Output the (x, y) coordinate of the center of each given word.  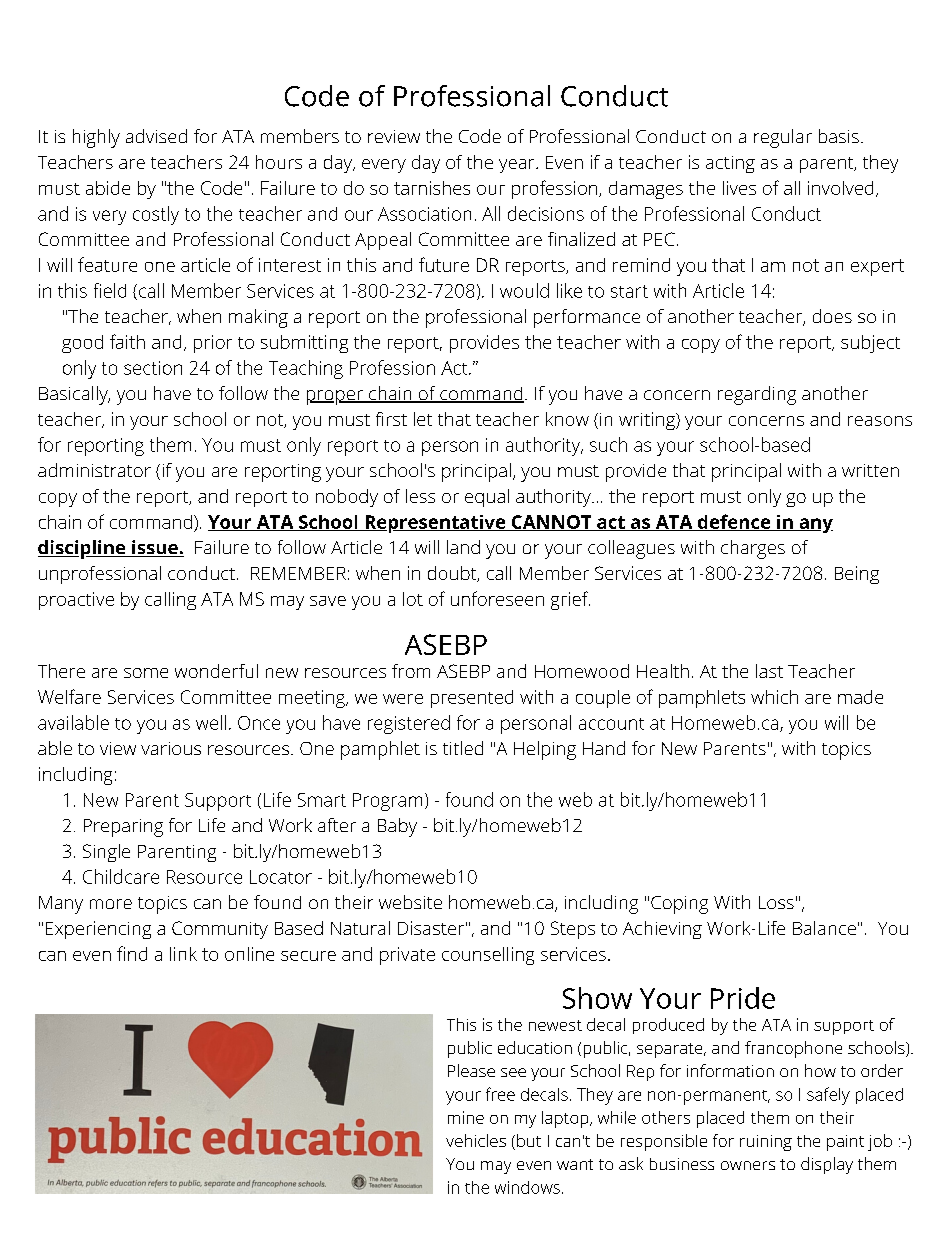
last (769, 671)
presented (472, 699)
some (146, 673)
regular (783, 138)
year (516, 166)
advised (156, 136)
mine (466, 1117)
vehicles (476, 1140)
